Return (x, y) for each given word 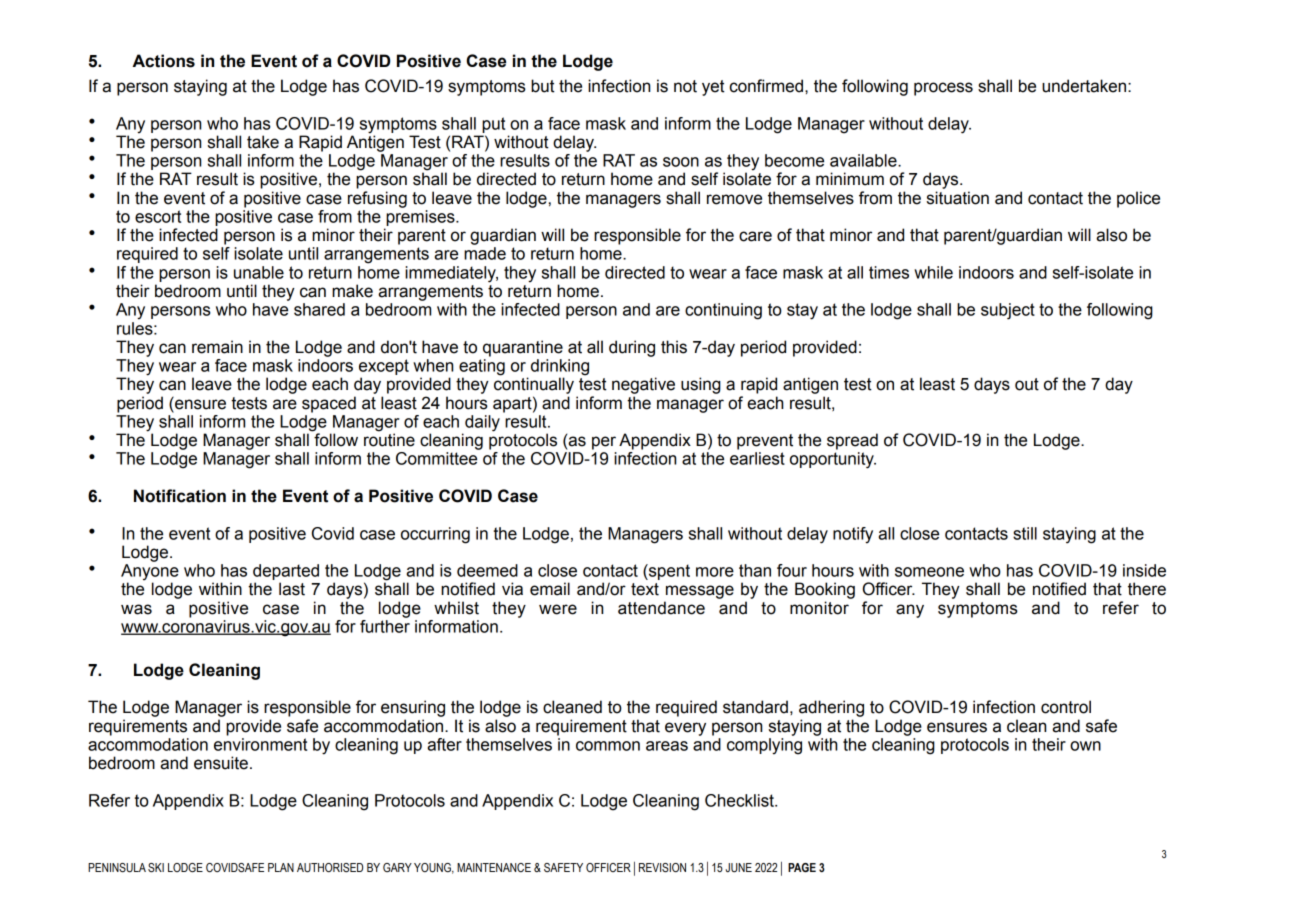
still (1025, 533)
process (943, 89)
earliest (757, 458)
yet (713, 88)
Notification (180, 496)
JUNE (739, 868)
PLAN (281, 867)
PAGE (802, 867)
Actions (164, 61)
